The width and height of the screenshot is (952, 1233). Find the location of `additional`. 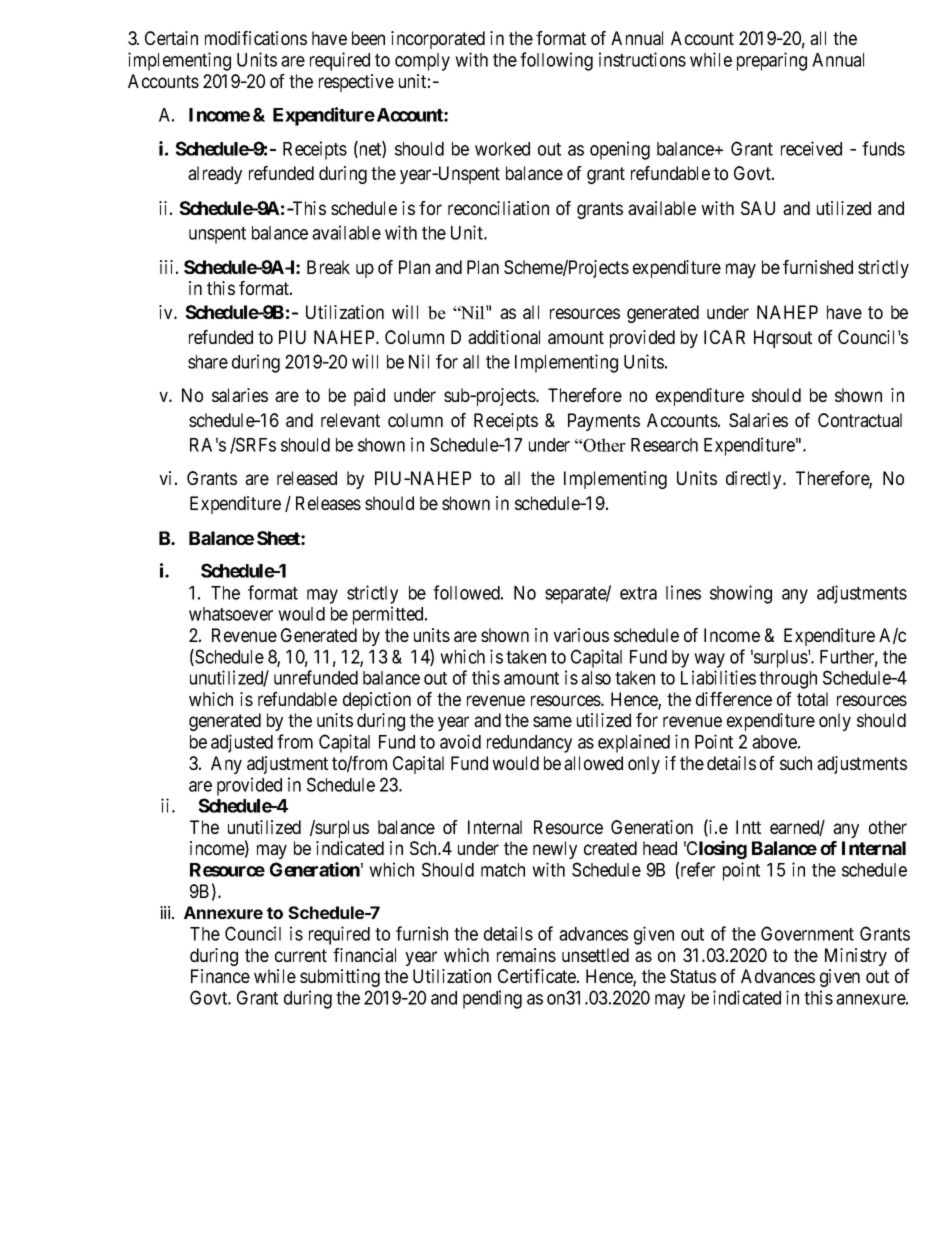

additional is located at coordinates (504, 337).
